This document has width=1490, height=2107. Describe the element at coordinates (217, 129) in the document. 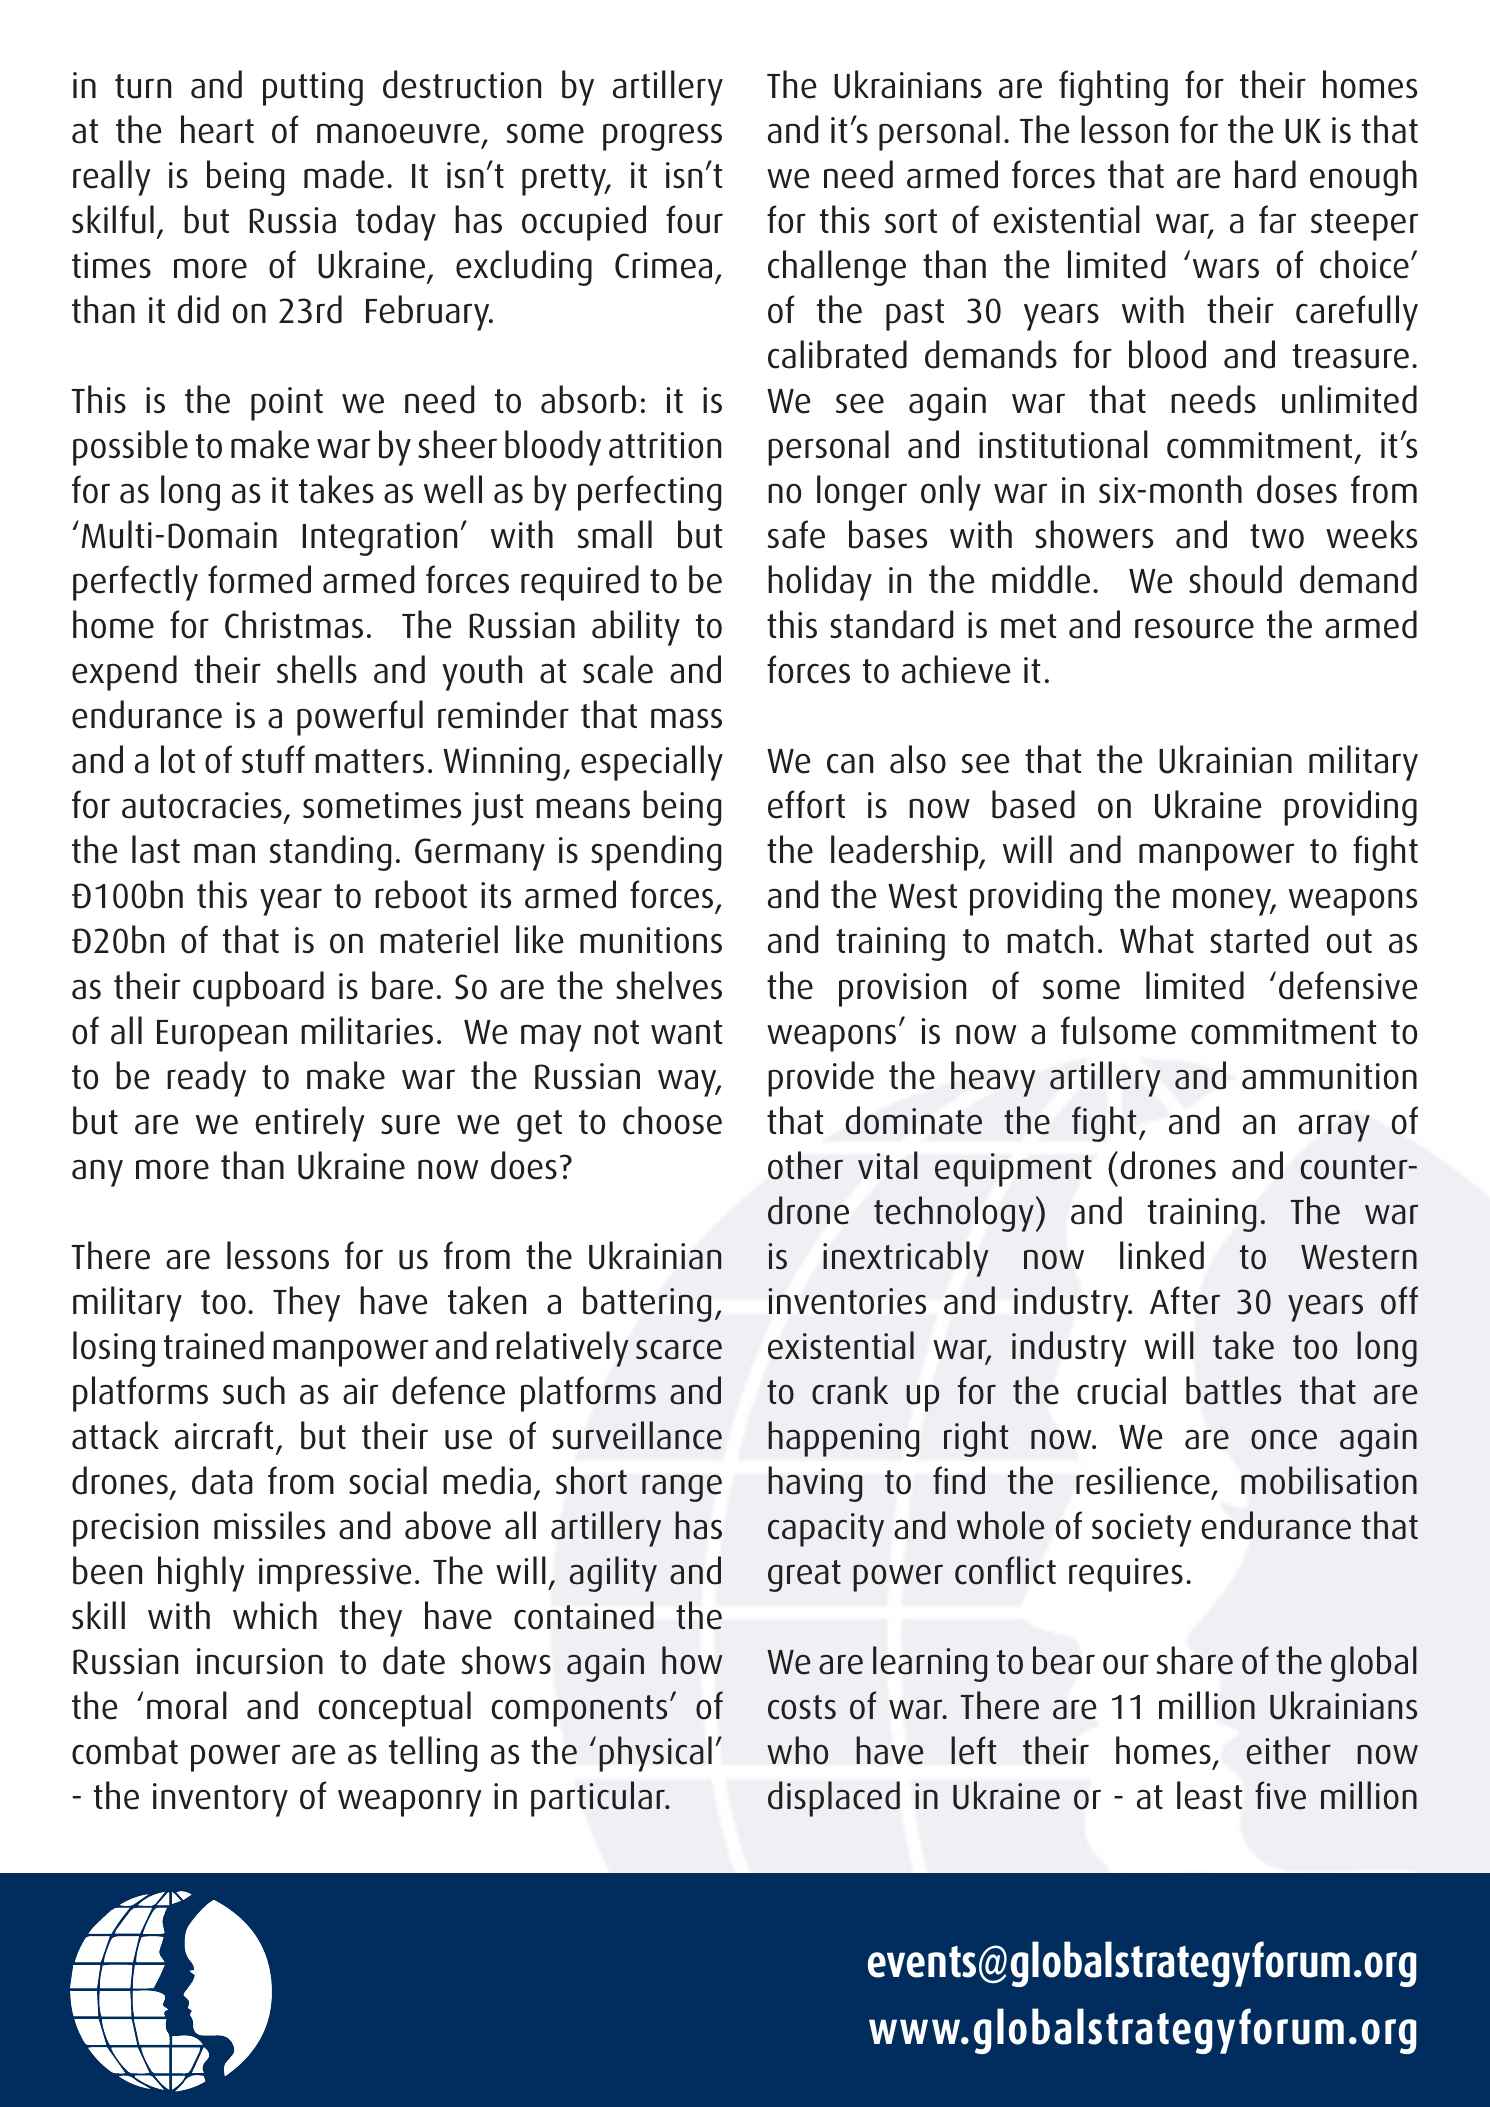

I see `heart` at that location.
